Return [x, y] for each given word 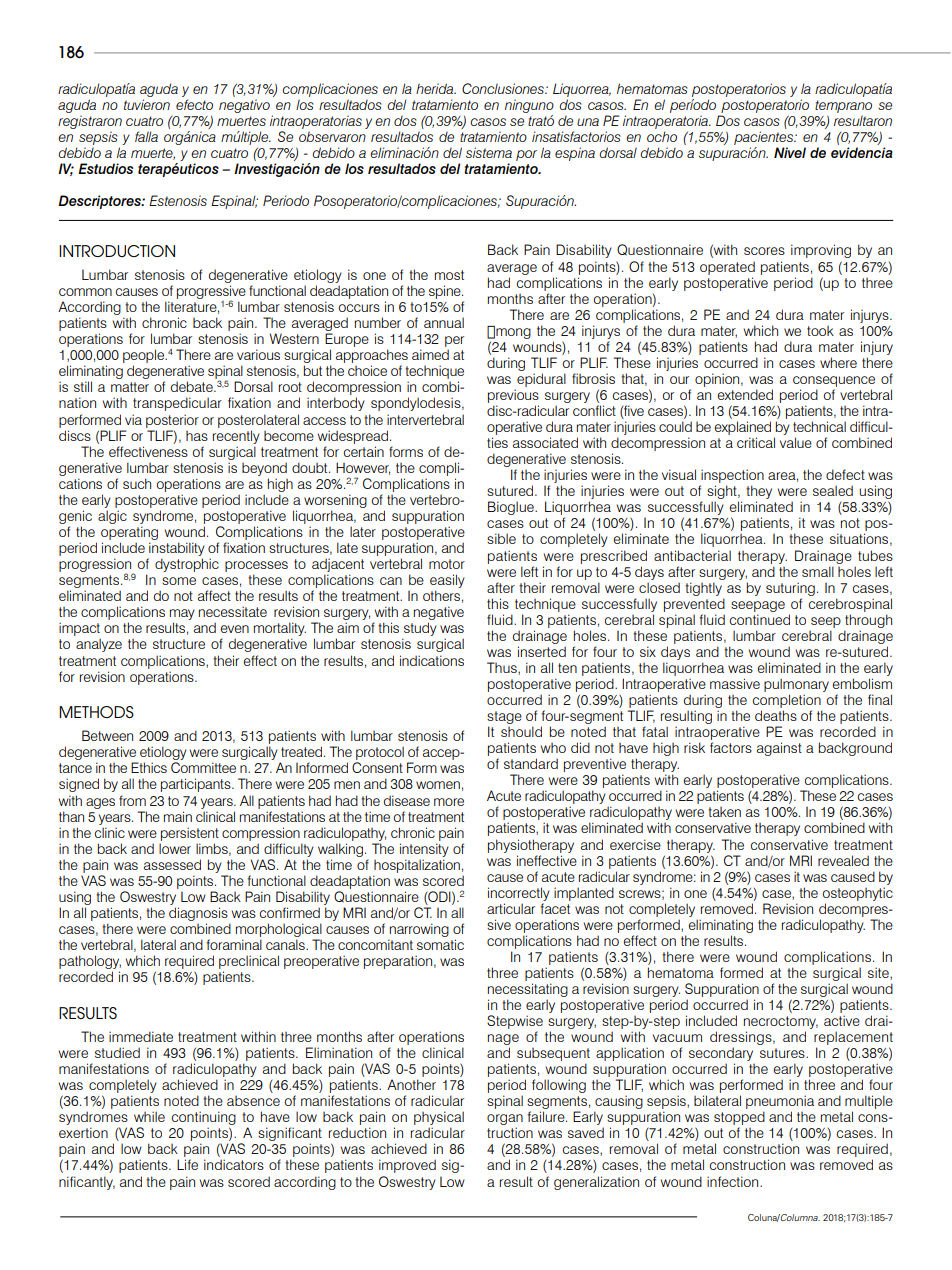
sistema [489, 152]
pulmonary [796, 685]
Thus [503, 668]
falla [146, 136]
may [182, 616]
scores [764, 251]
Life [187, 1164]
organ [505, 1121]
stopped [739, 1119]
